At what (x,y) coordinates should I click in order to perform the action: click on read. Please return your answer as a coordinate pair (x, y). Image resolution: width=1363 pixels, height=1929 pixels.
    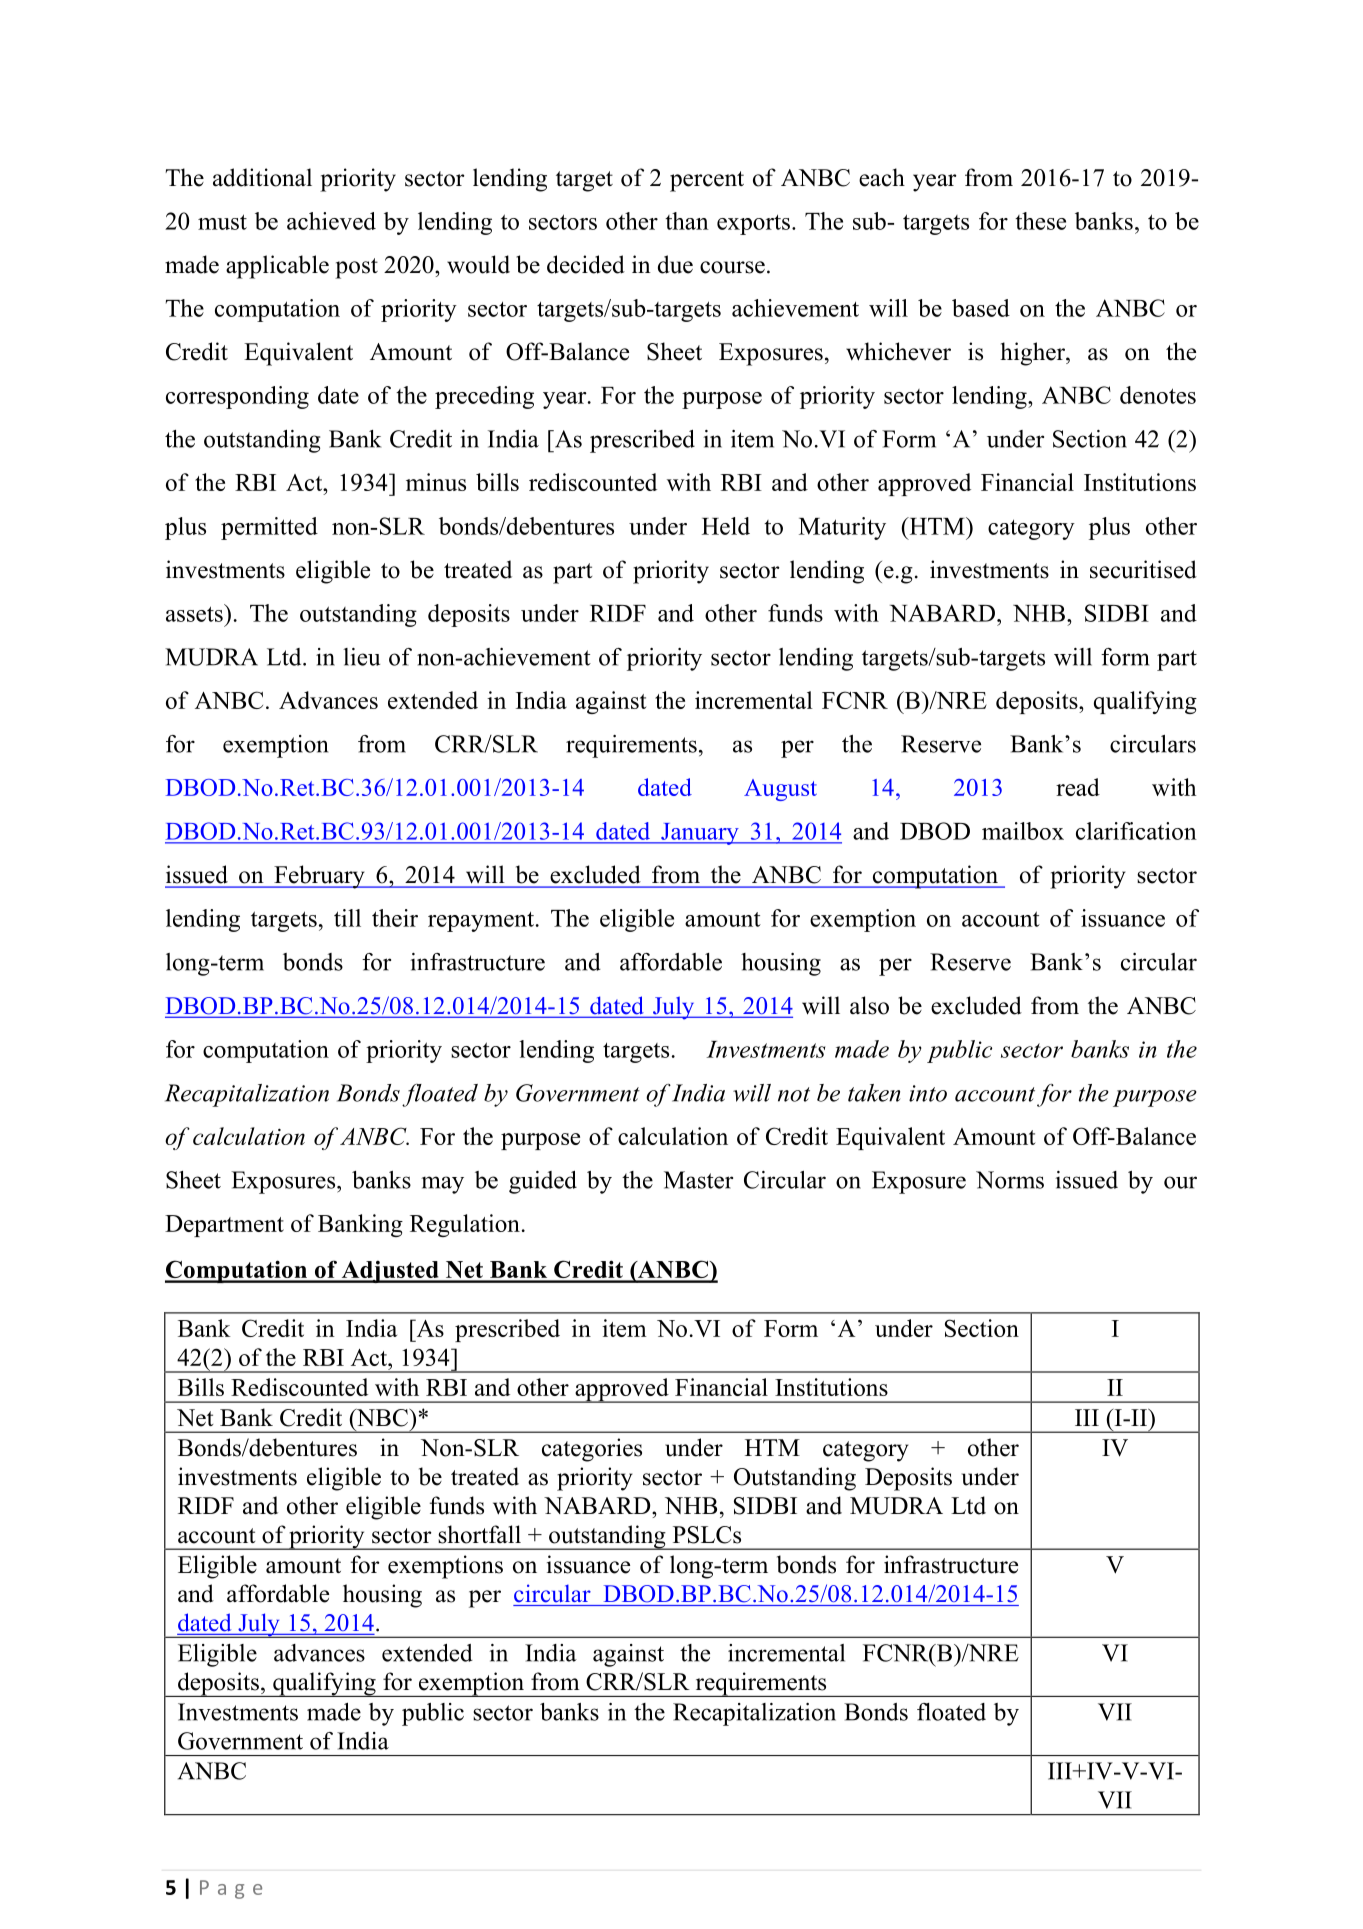
    Looking at the image, I should click on (1078, 787).
